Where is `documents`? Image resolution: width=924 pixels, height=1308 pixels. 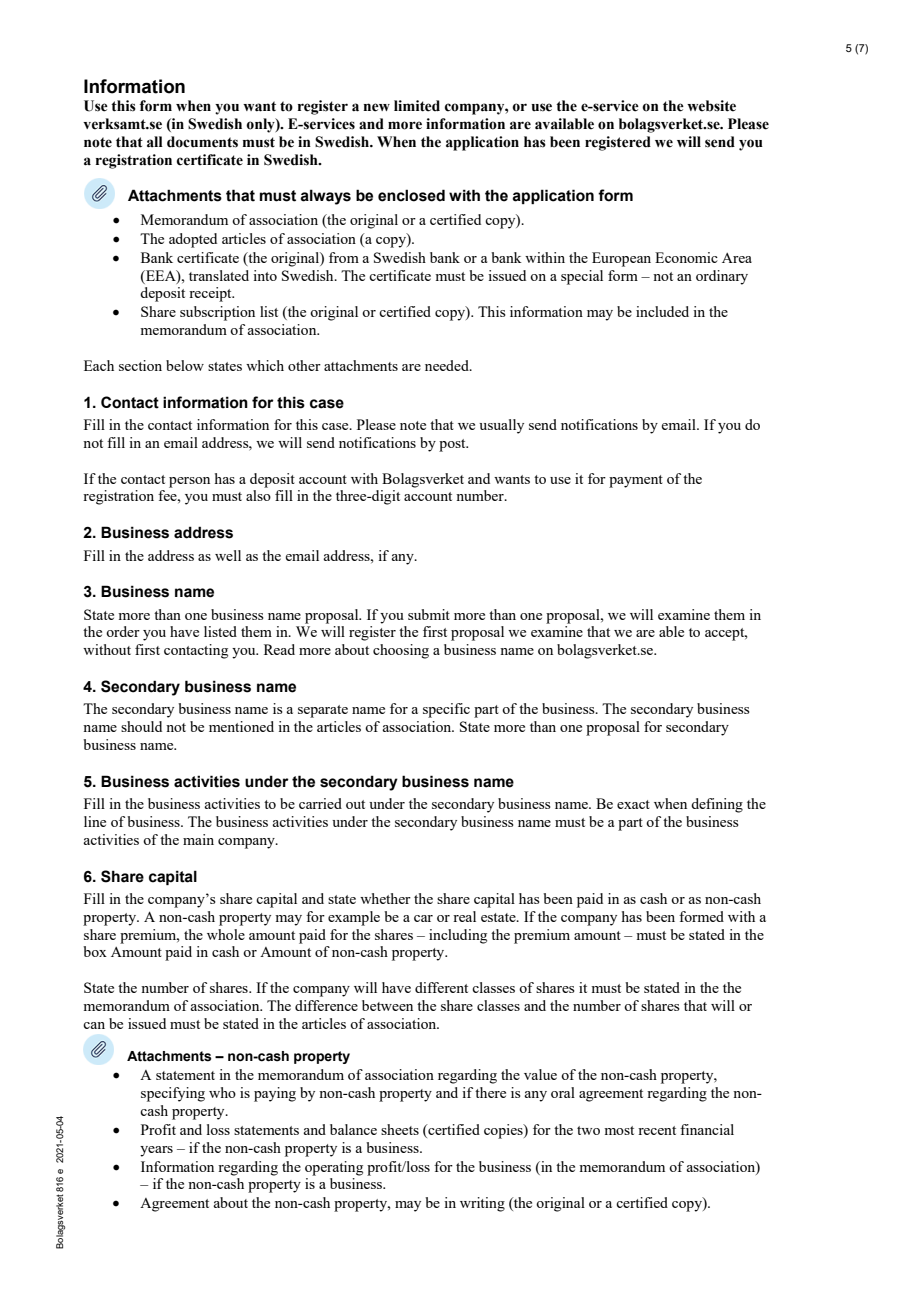
documents is located at coordinates (202, 142).
